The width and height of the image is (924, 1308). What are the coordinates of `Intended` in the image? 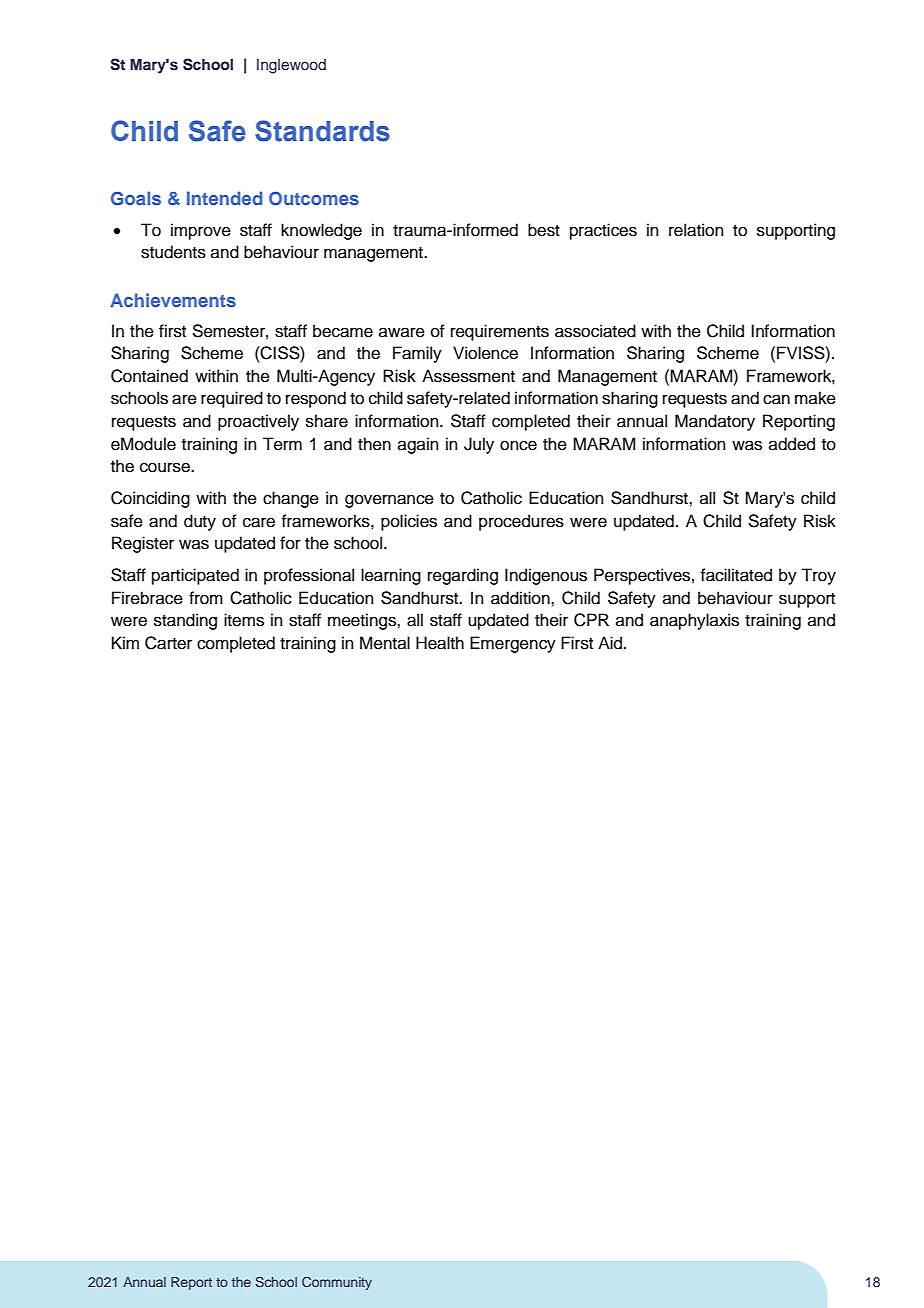 It's located at (224, 198).
